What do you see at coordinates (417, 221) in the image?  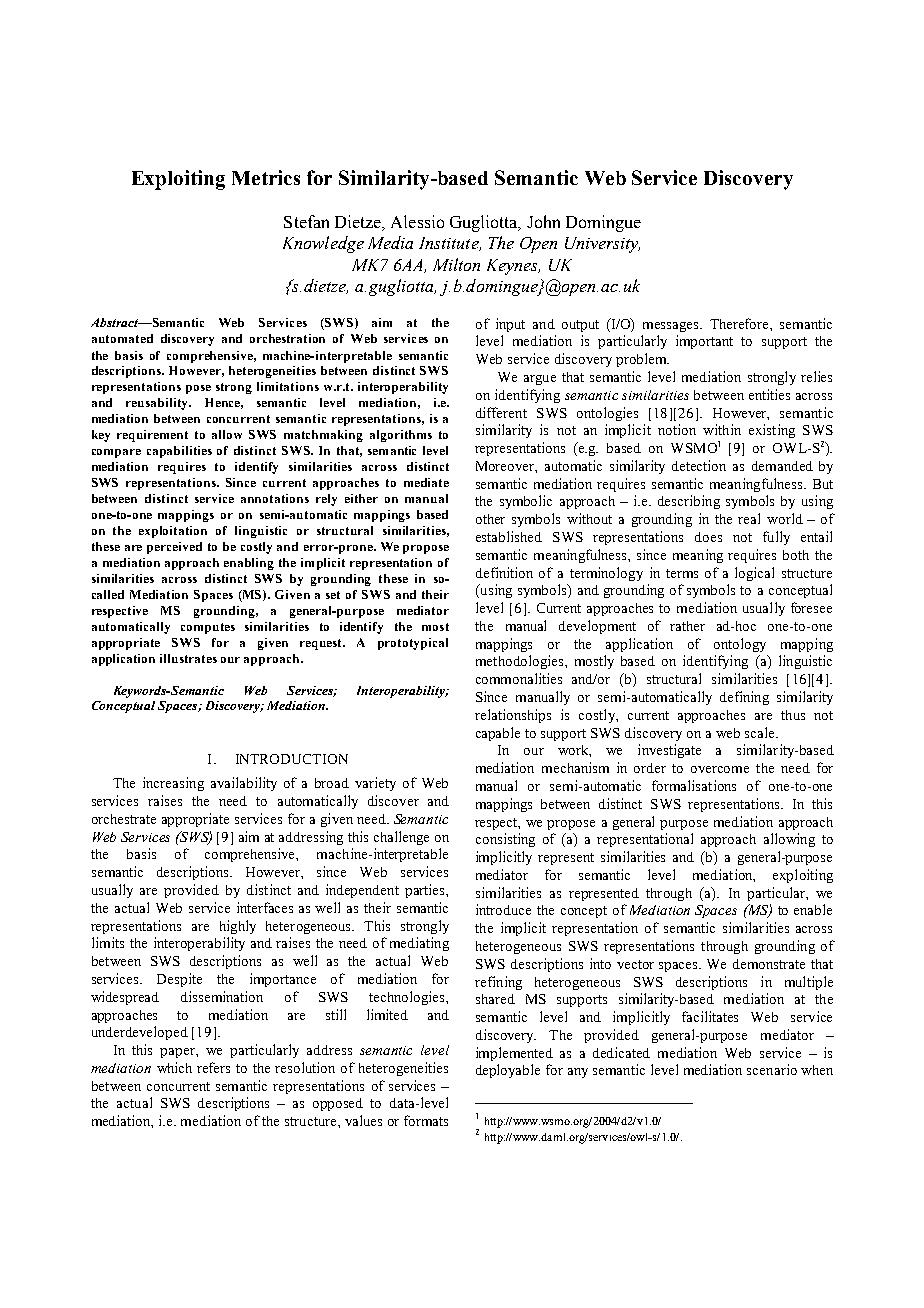 I see `Alessio` at bounding box center [417, 221].
